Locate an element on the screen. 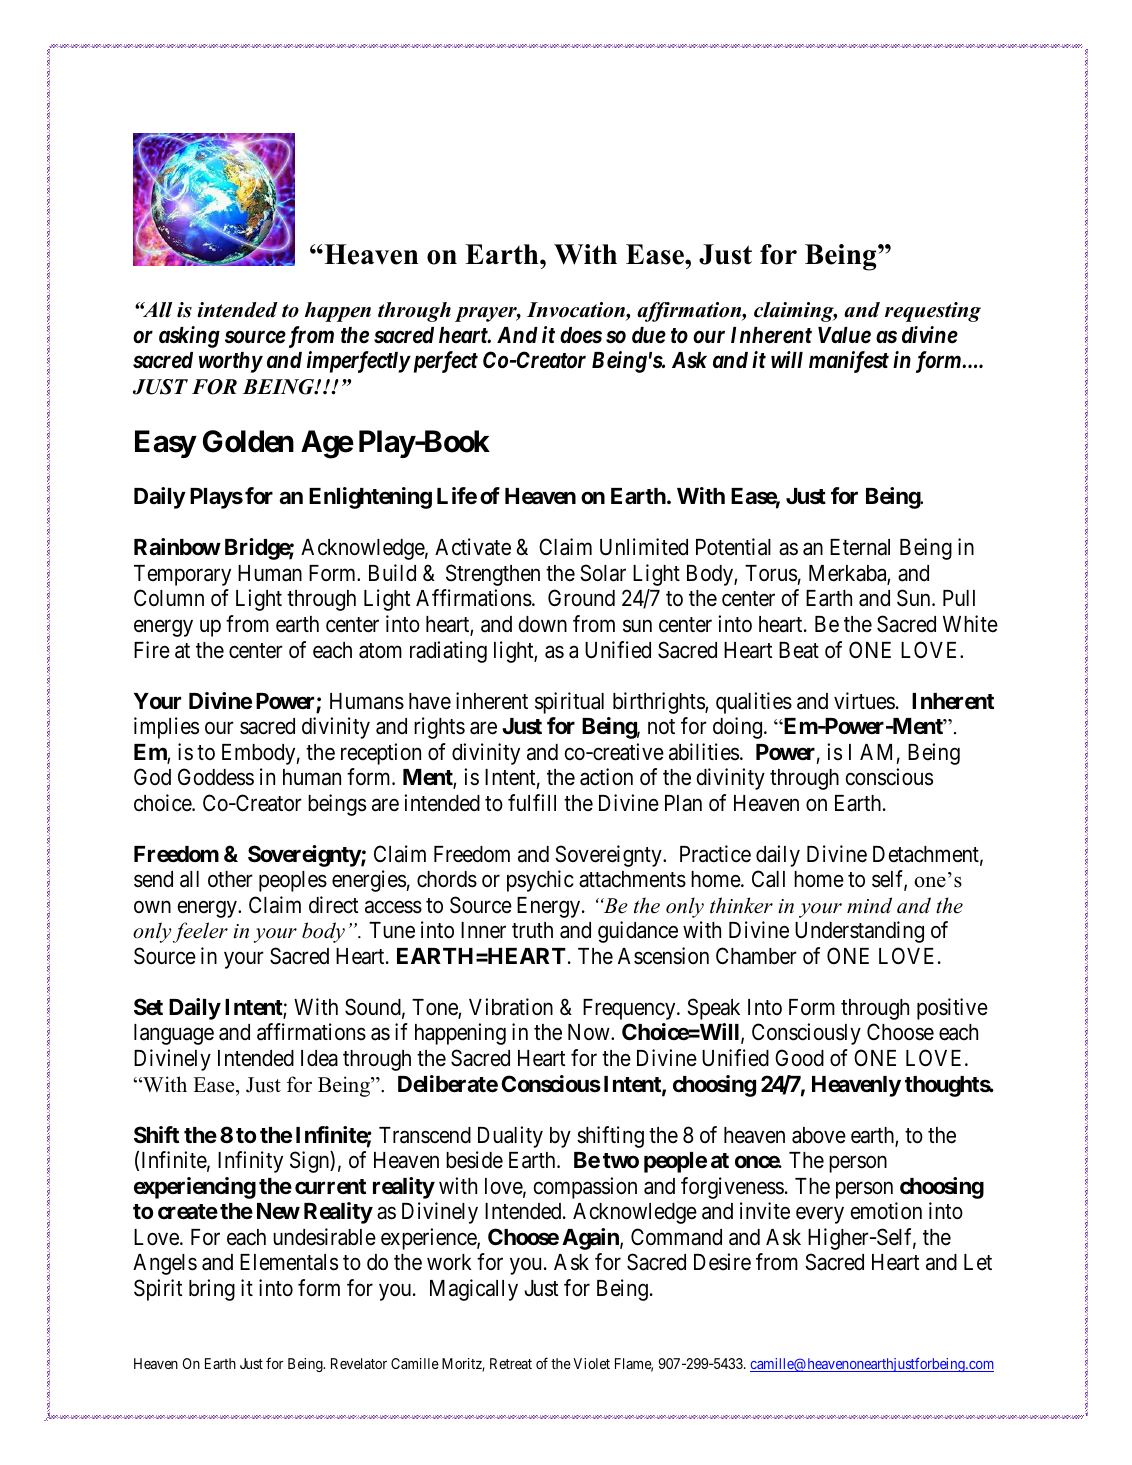  bring is located at coordinates (212, 1290).
